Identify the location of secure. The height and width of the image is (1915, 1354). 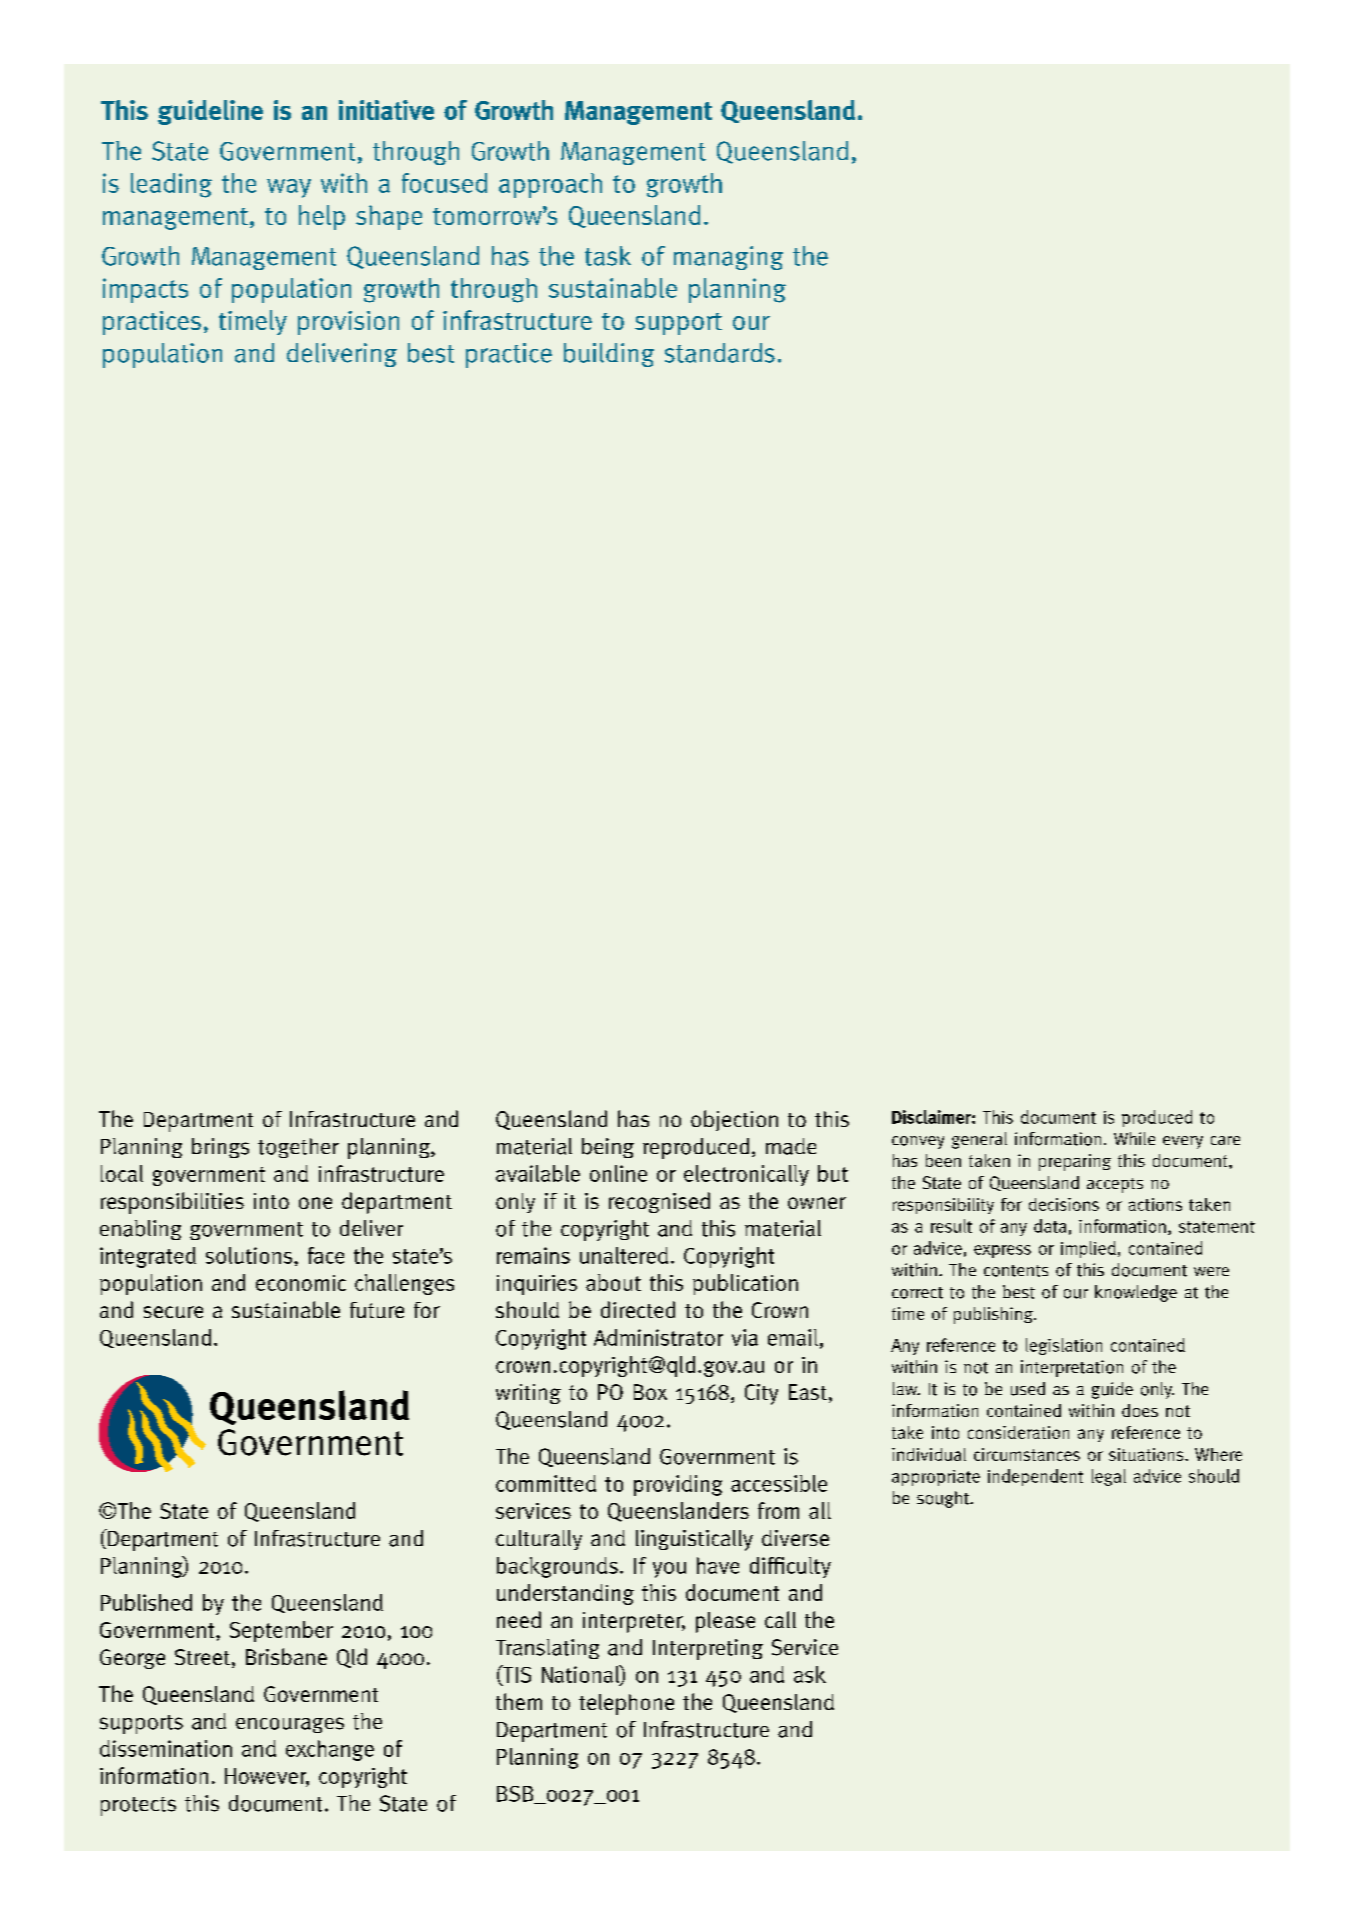
(173, 1312).
